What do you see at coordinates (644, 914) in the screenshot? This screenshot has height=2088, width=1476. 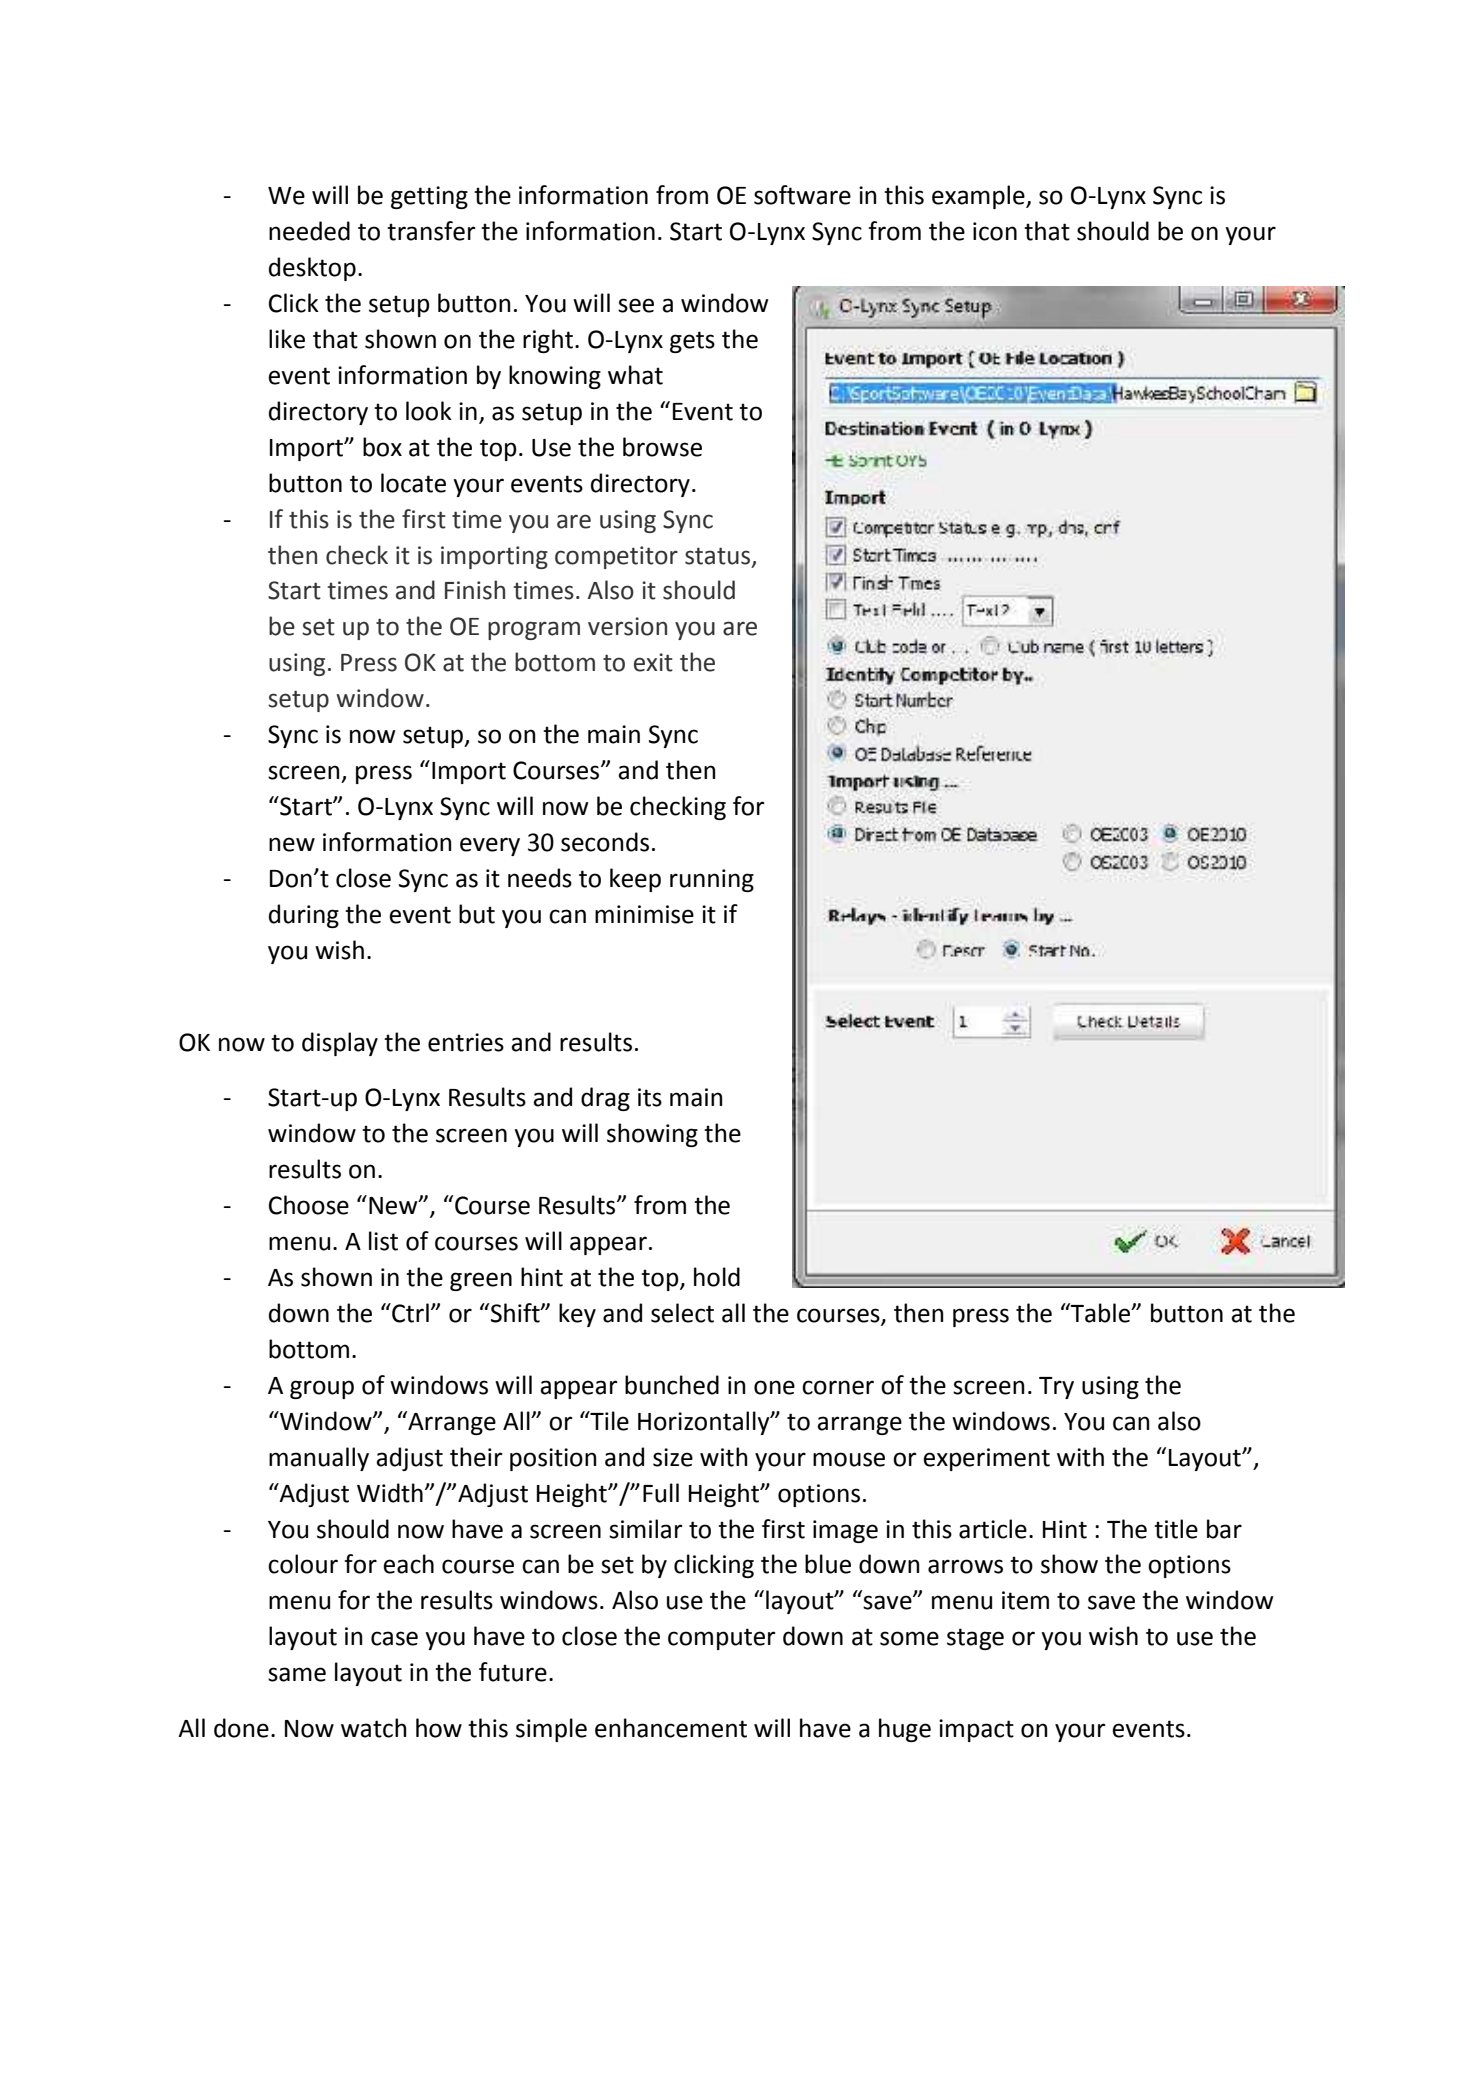 I see `minimise` at bounding box center [644, 914].
